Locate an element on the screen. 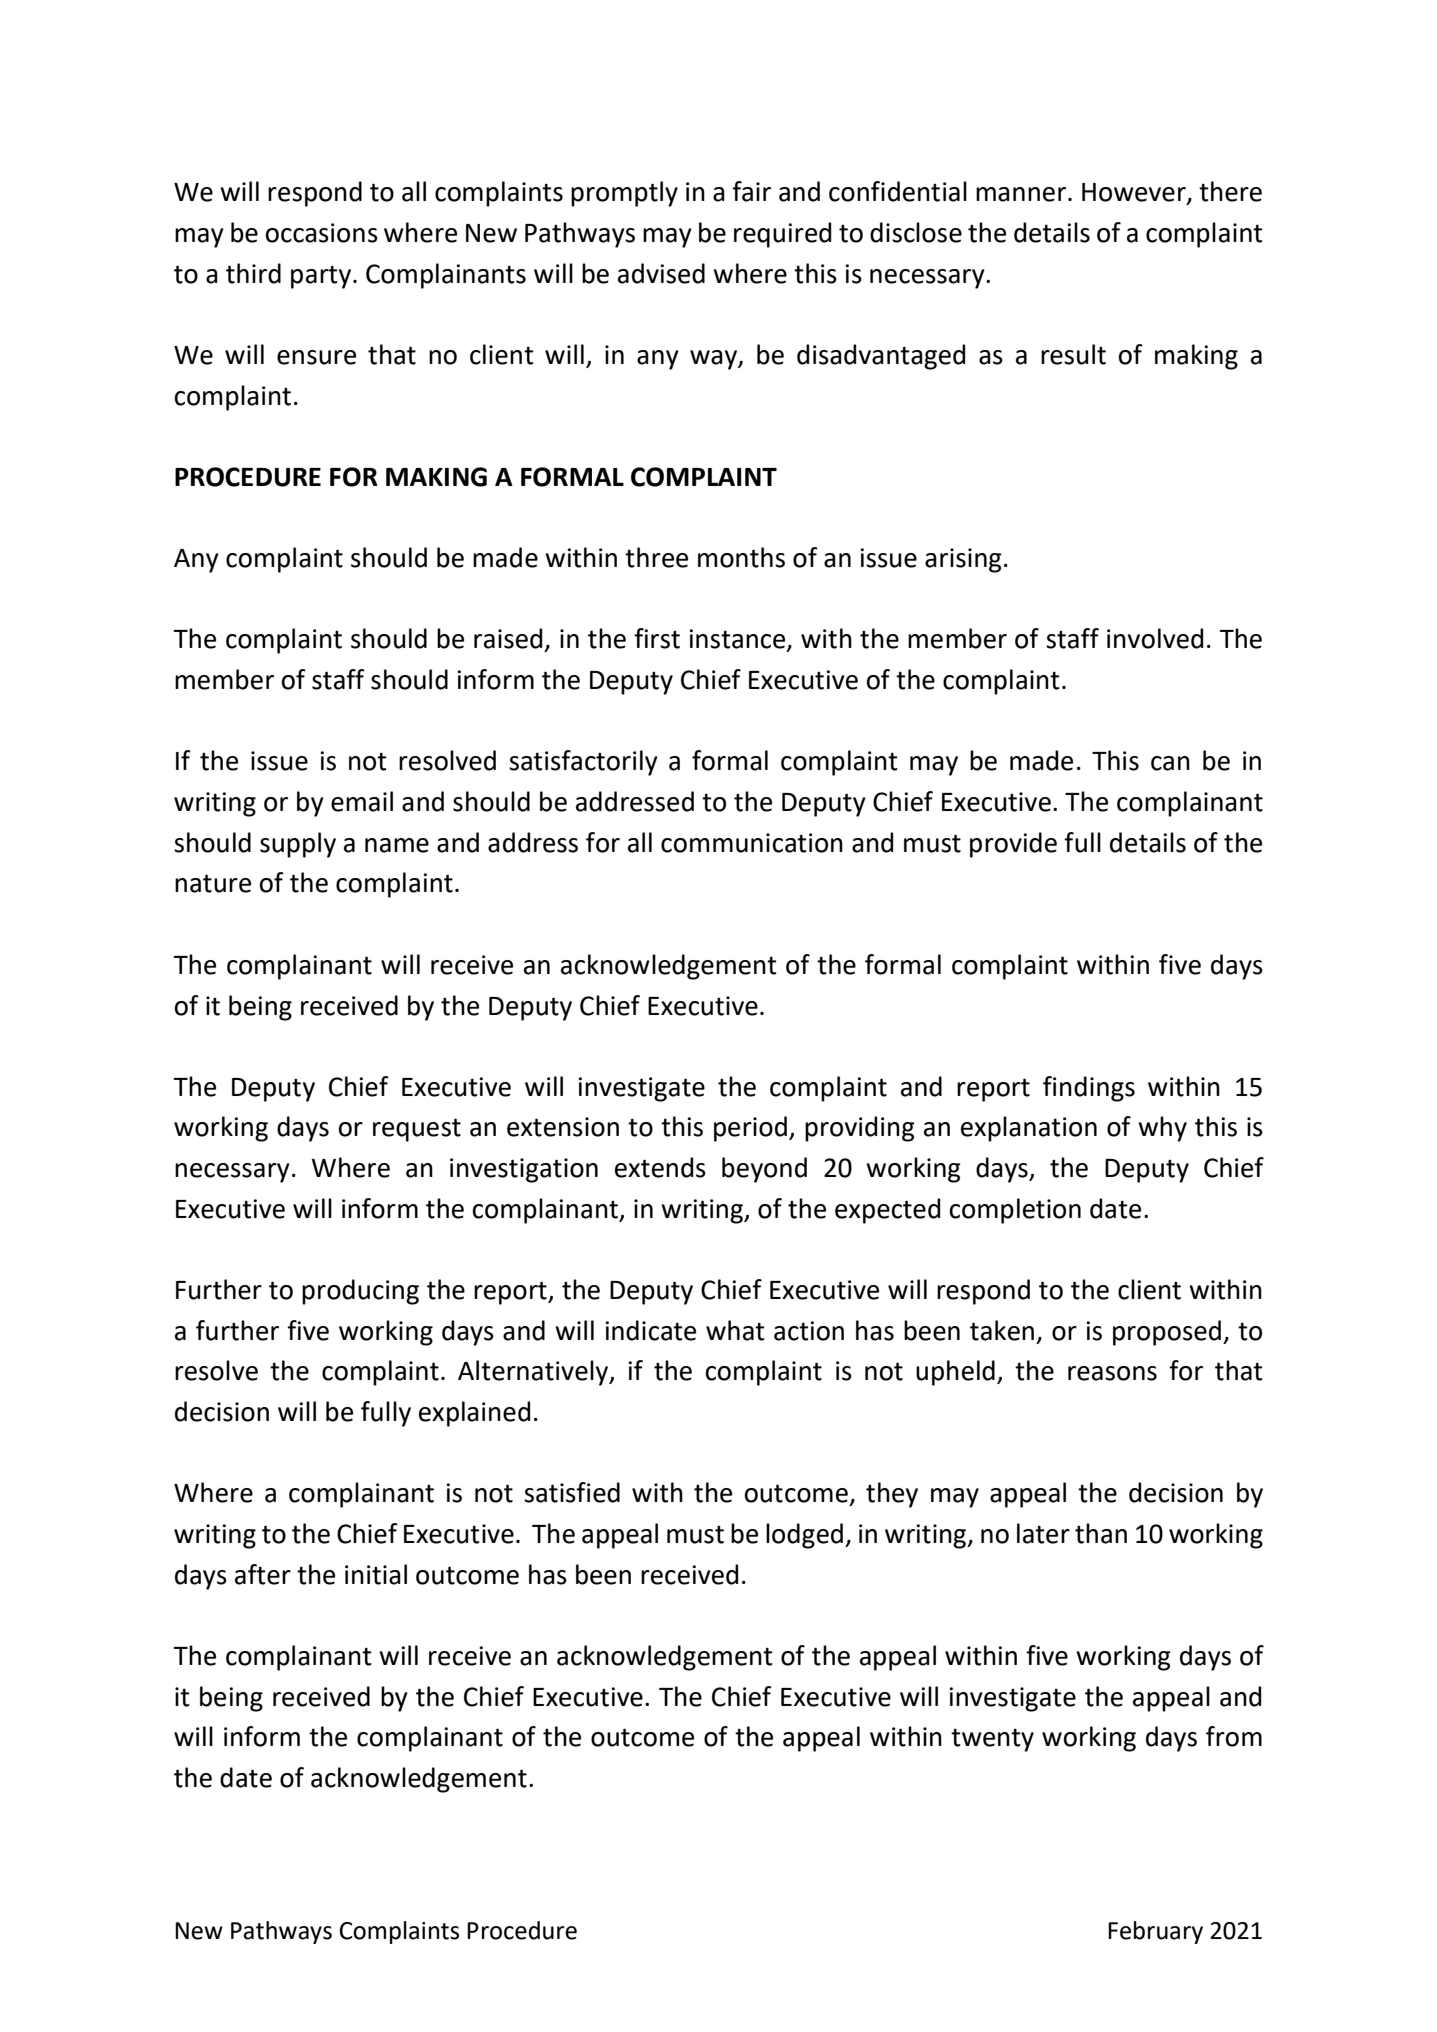 This screenshot has height=2032, width=1437. initial is located at coordinates (376, 1574).
